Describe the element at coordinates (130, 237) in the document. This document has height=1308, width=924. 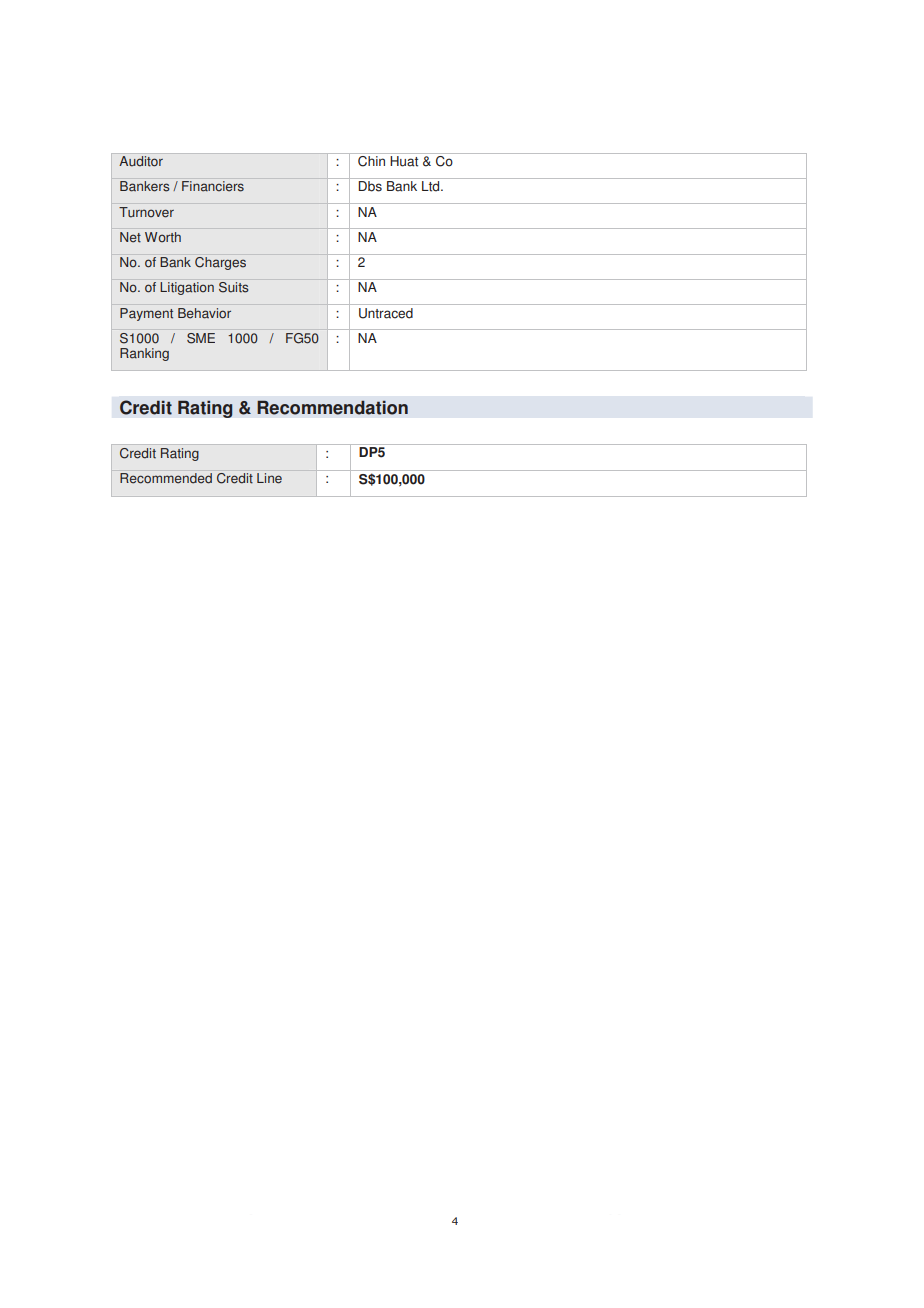
I see `Net` at that location.
